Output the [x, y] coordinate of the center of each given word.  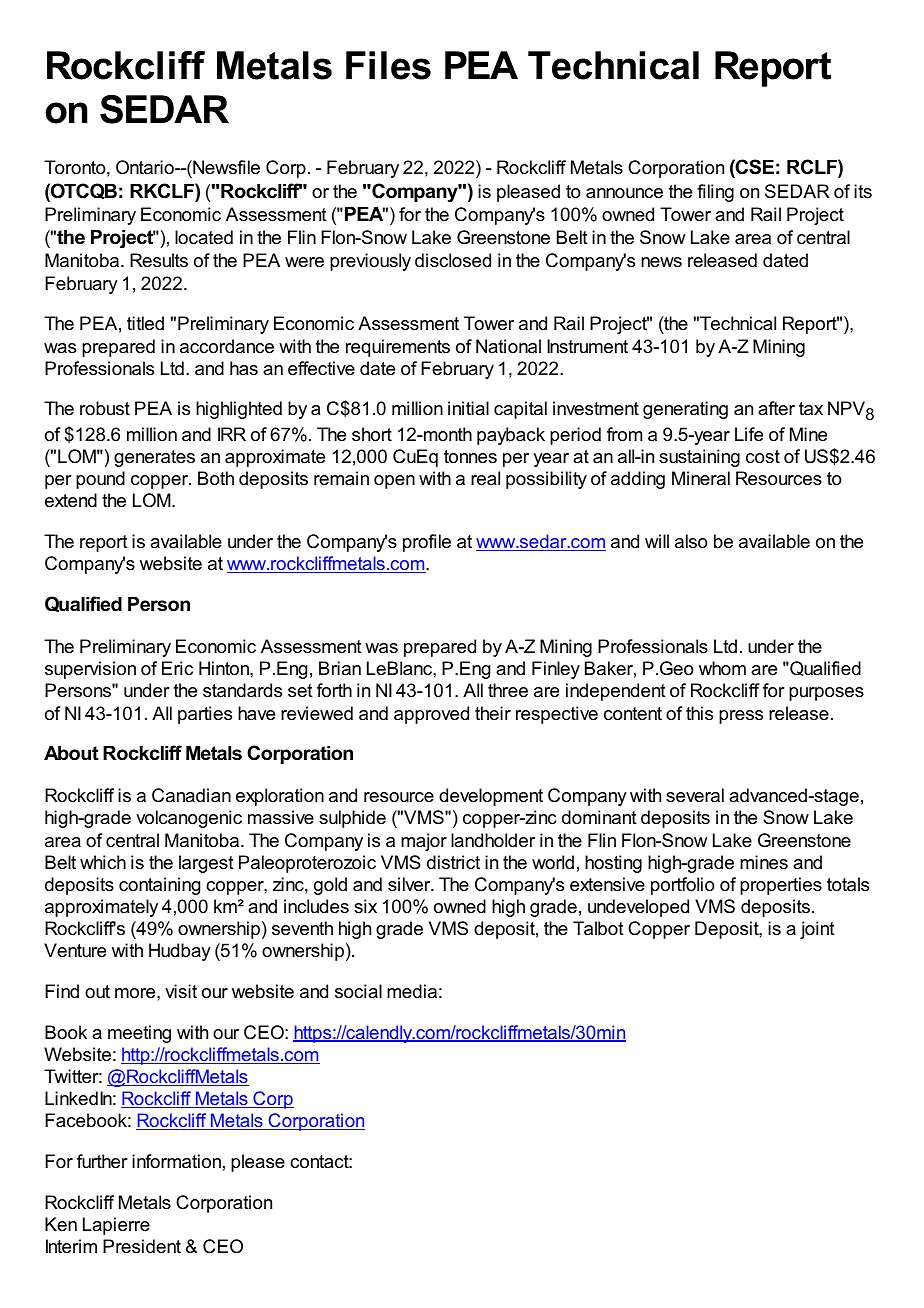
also [691, 541]
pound [100, 480]
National [508, 346]
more [136, 993]
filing [715, 193]
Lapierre [116, 1226]
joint [817, 930]
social [358, 991]
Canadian [191, 795]
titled [145, 323]
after [776, 408]
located [204, 237]
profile [427, 543]
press [741, 717]
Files [388, 65]
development [491, 797]
